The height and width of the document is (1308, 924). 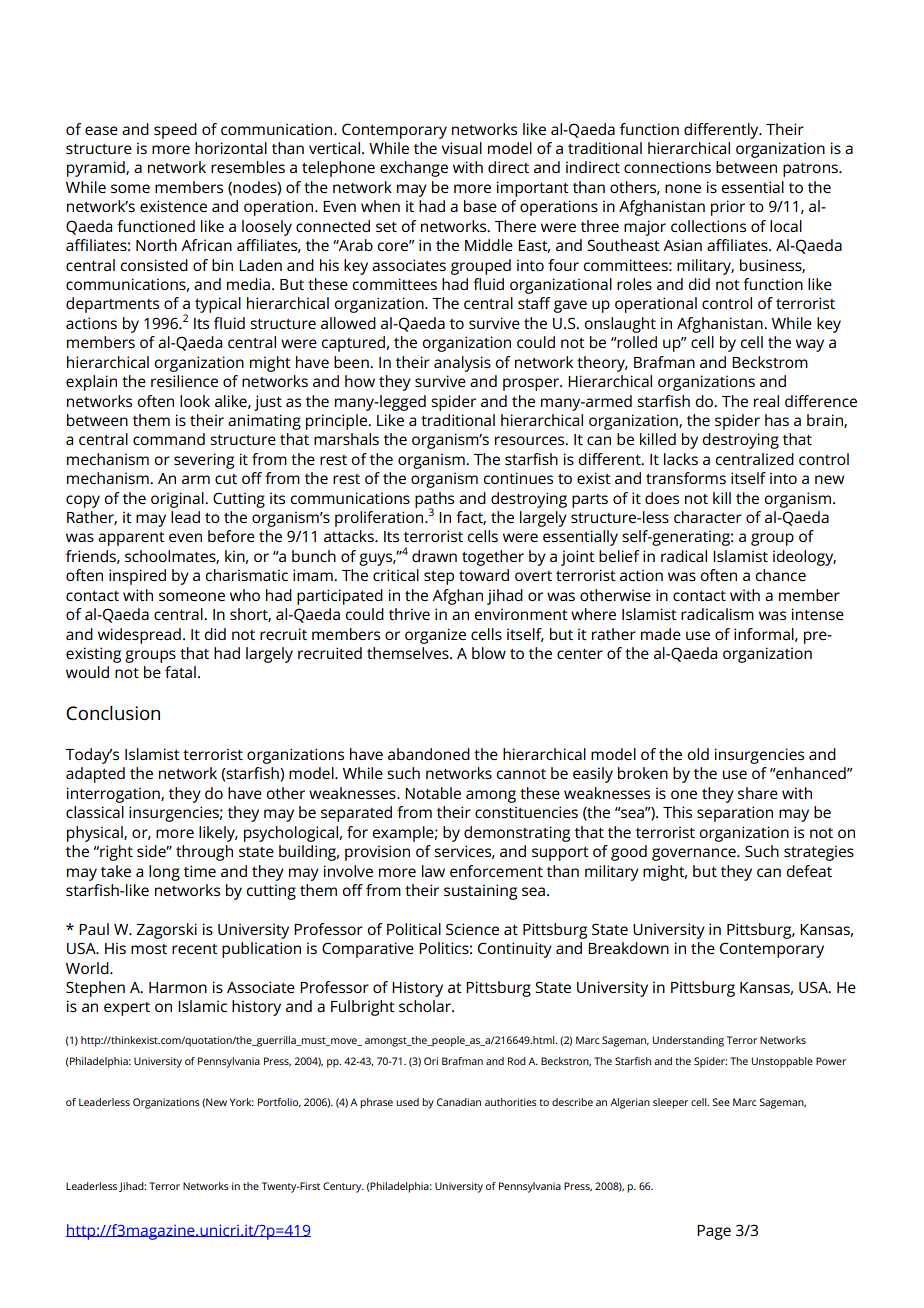 What do you see at coordinates (178, 500) in the document?
I see `original` at bounding box center [178, 500].
